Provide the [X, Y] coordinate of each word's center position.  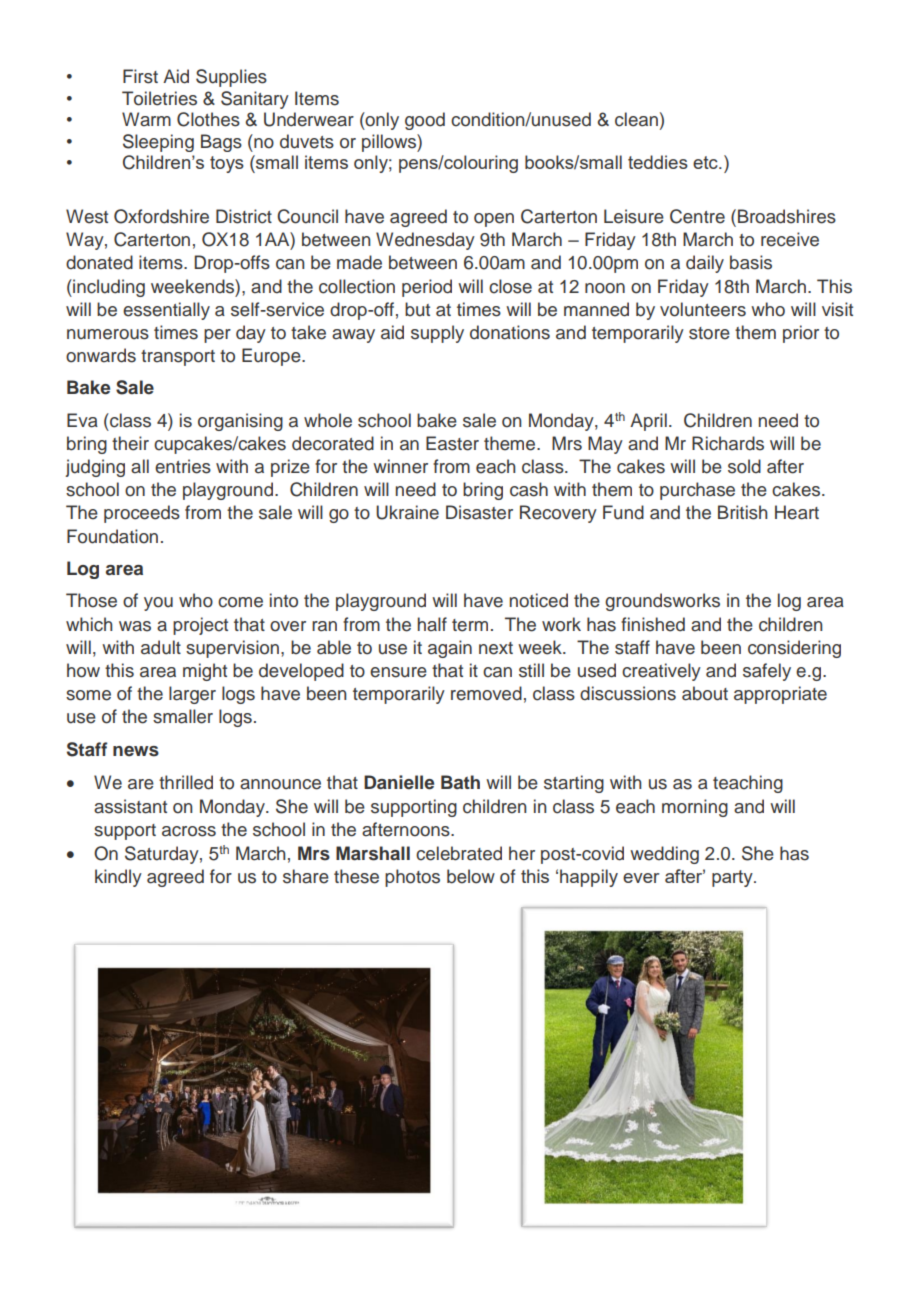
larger [192, 695]
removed [486, 693]
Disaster [479, 512]
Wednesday [425, 241]
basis [751, 262]
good [425, 121]
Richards [728, 443]
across [189, 831]
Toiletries [159, 98]
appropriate [780, 695]
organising [240, 422]
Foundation [112, 536]
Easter [452, 443]
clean [636, 119]
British [743, 512]
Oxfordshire [161, 216]
